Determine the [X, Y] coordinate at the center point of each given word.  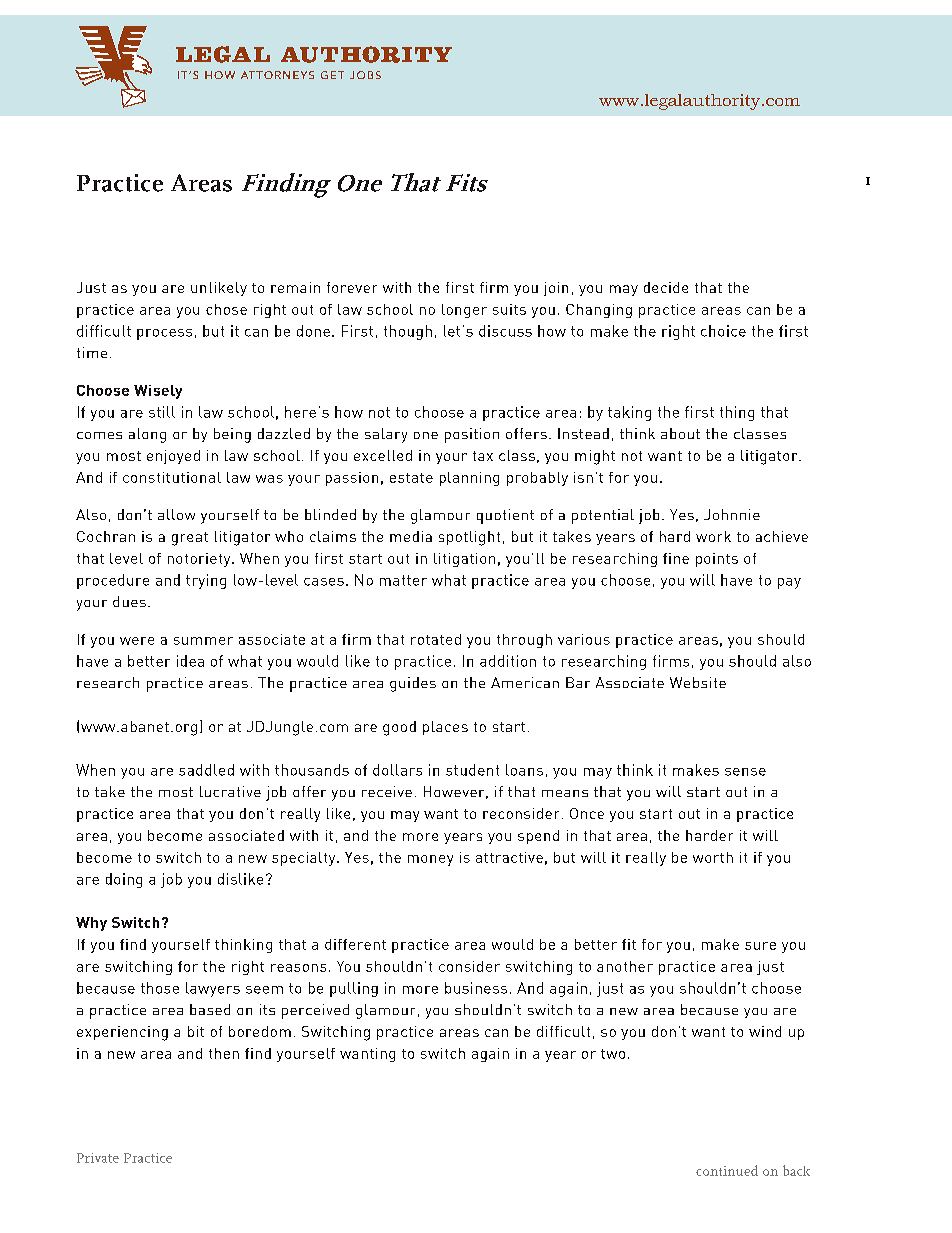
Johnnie [732, 514]
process [164, 334]
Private [98, 1158]
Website [698, 682]
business [476, 988]
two [613, 1054]
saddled [206, 770]
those [160, 988]
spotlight [469, 538]
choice [723, 331]
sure [760, 946]
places [445, 728]
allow [176, 514]
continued [727, 1170]
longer [464, 311]
